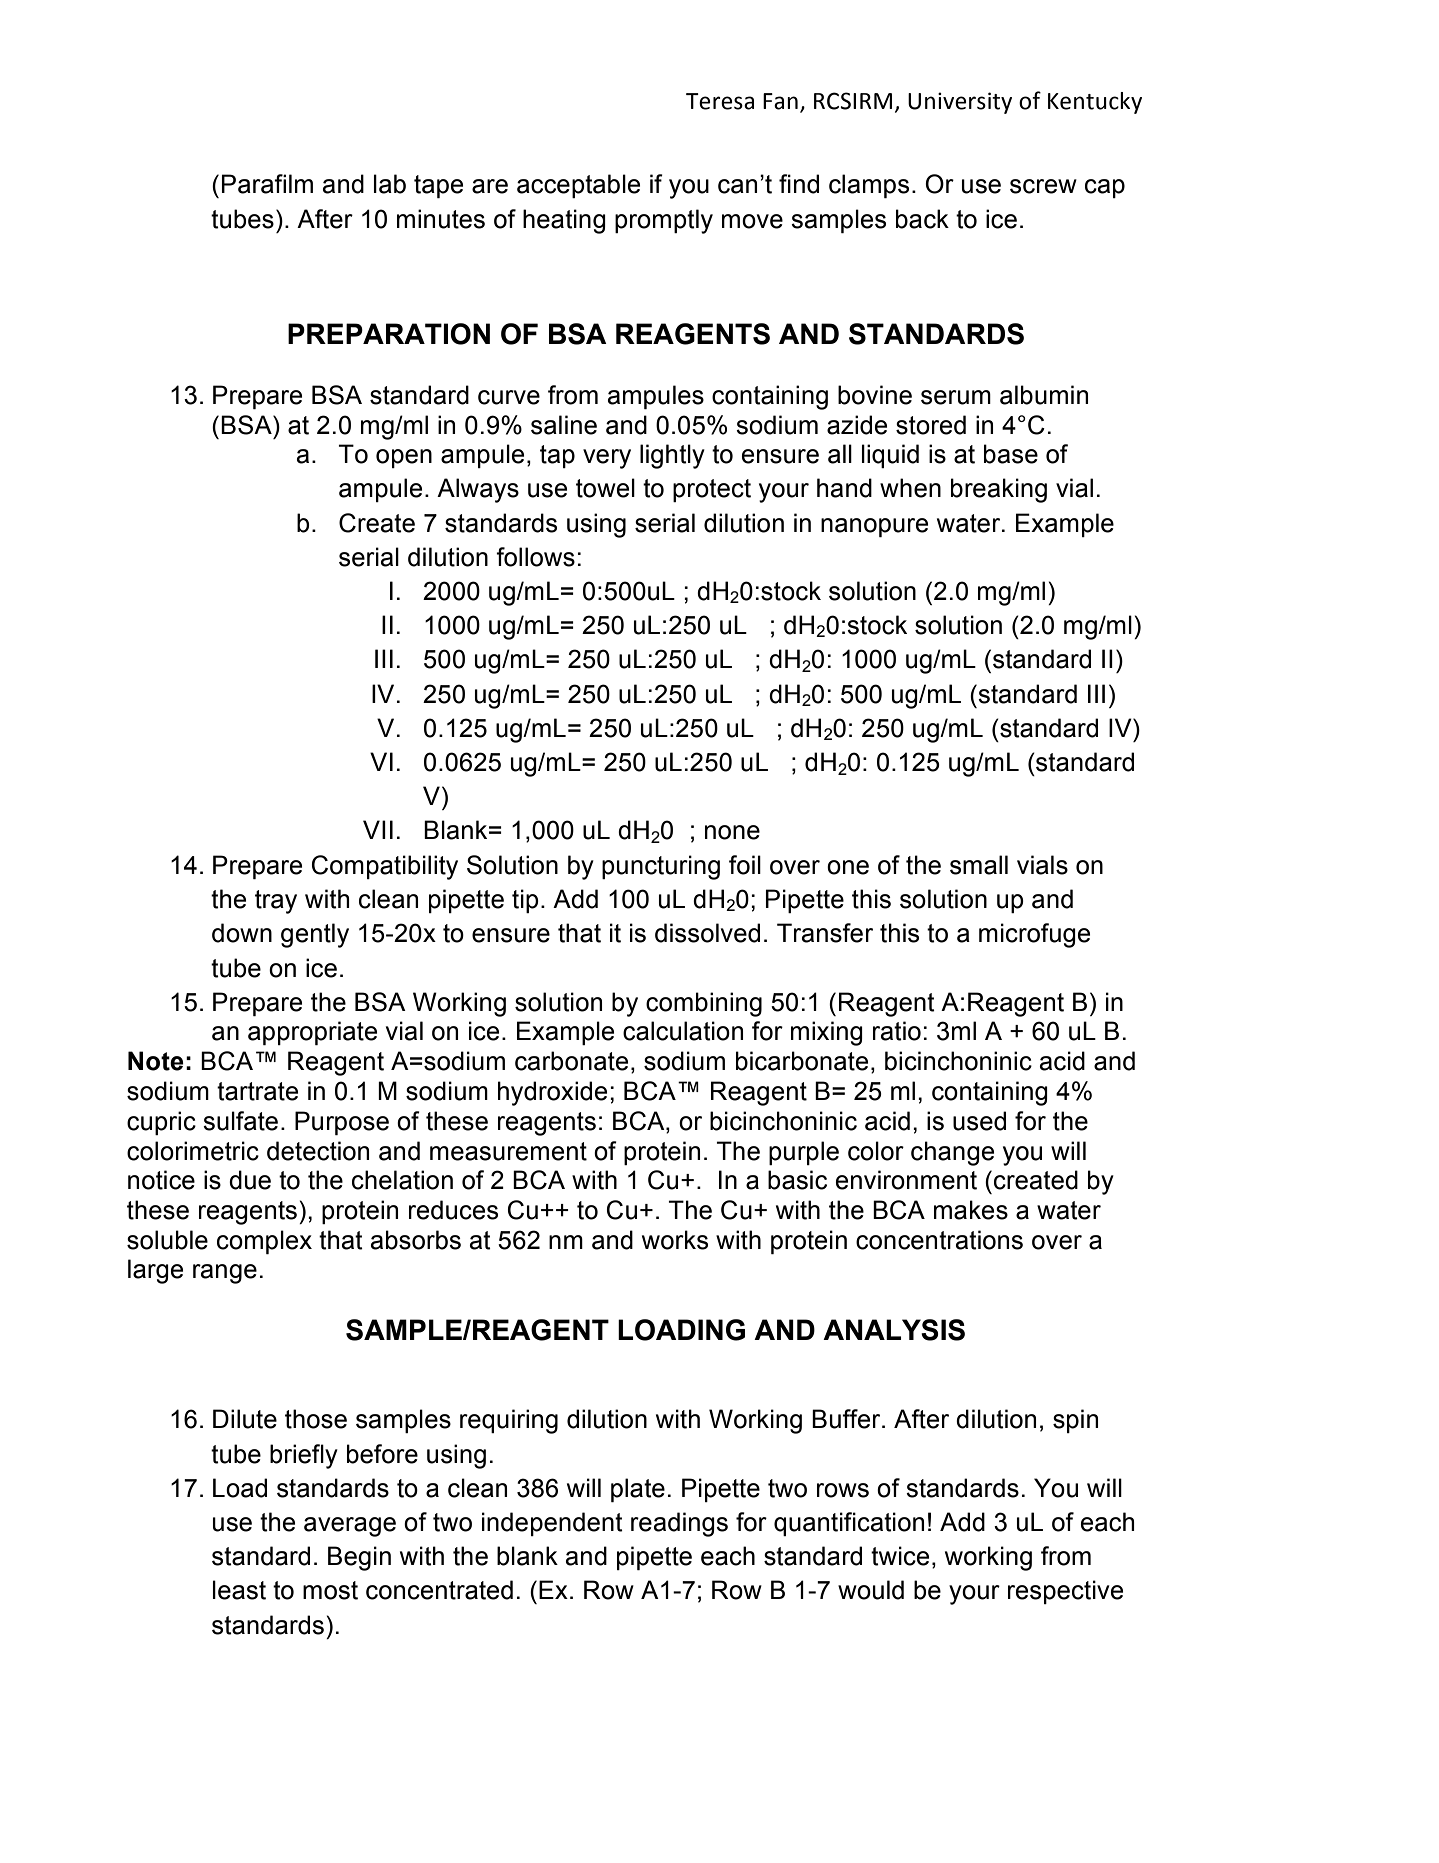 This page has height=1863, width=1439. I want to click on lab, so click(390, 184).
